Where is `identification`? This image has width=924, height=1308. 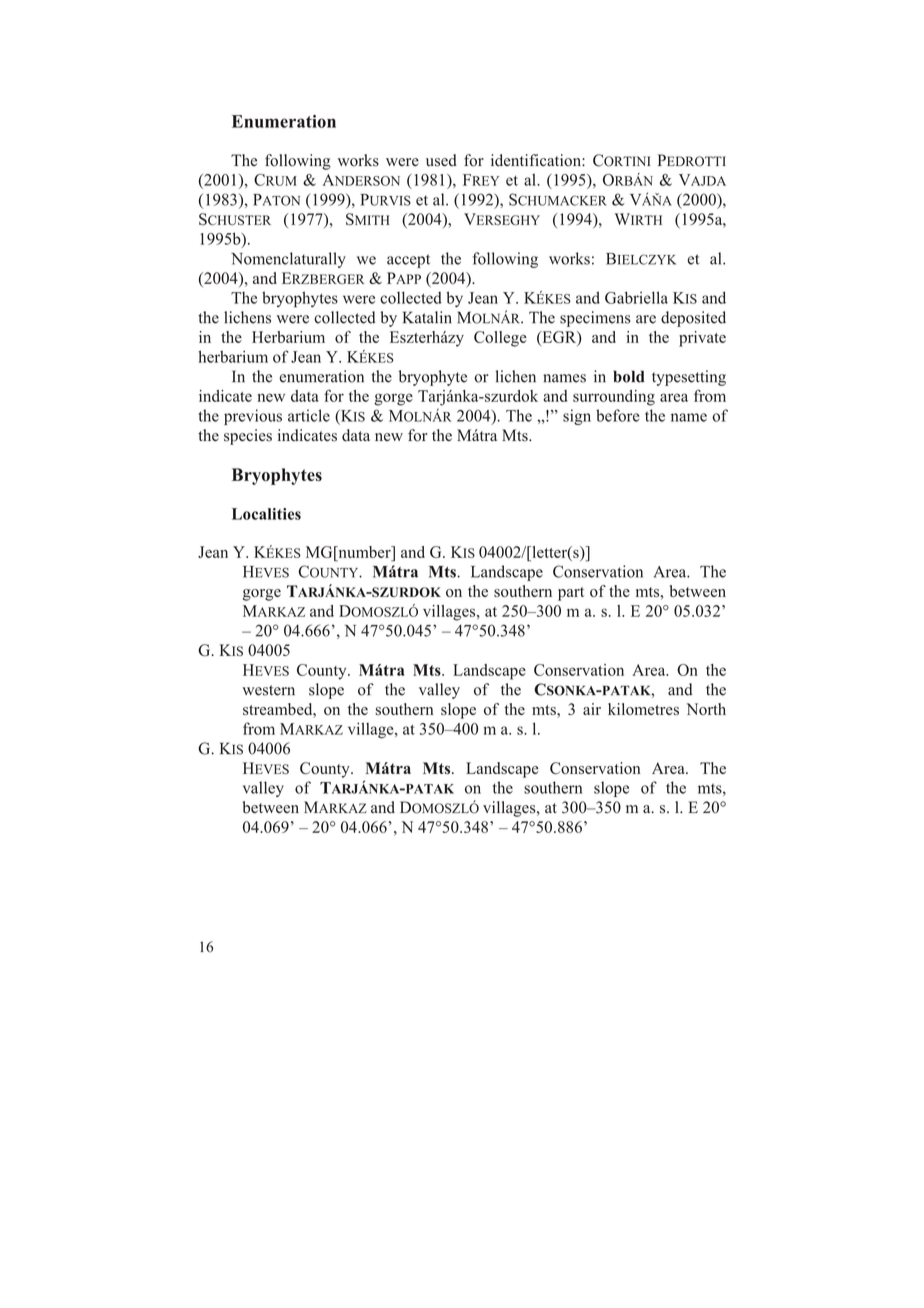 identification is located at coordinates (537, 160).
